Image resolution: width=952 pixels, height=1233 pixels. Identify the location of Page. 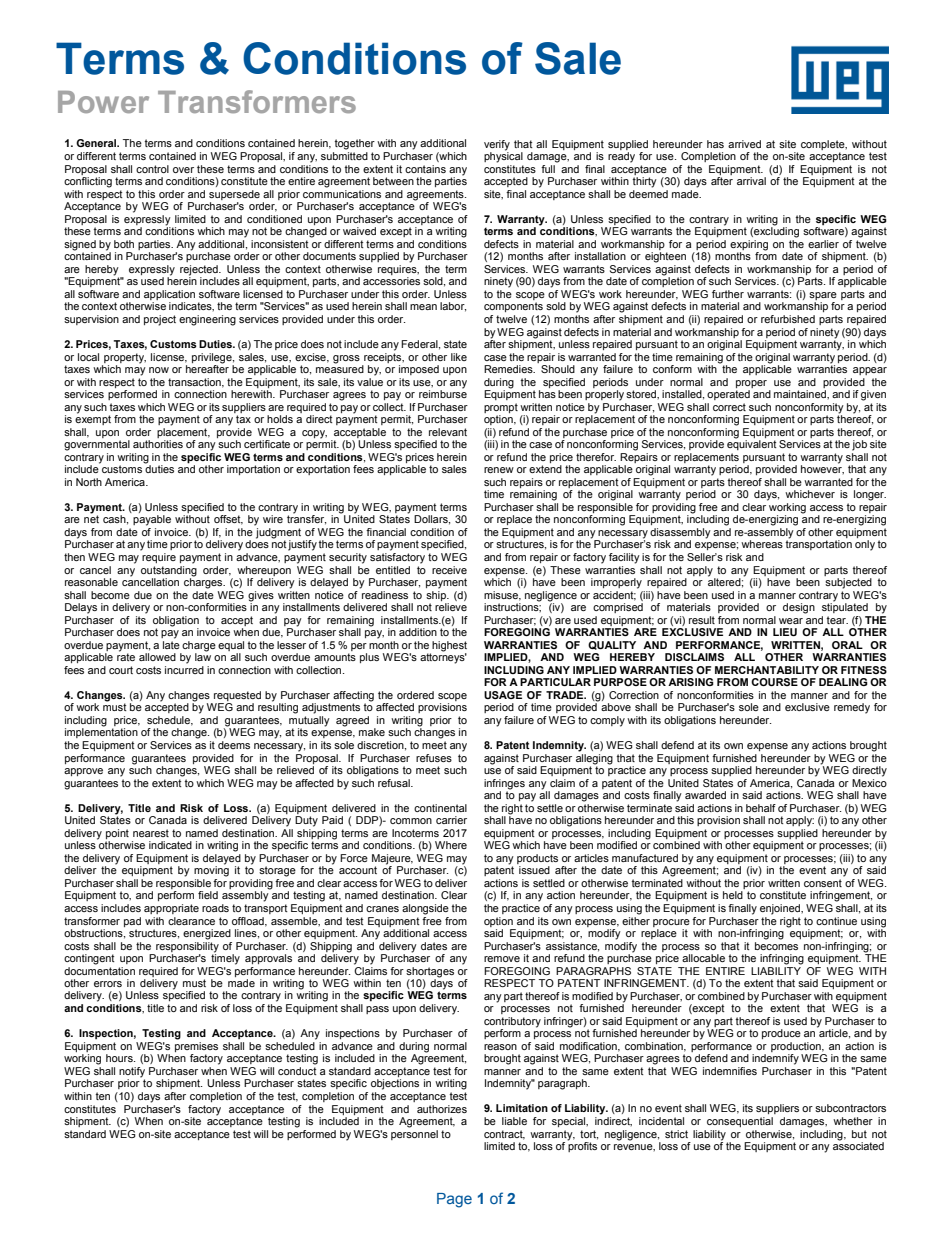
(454, 1200).
